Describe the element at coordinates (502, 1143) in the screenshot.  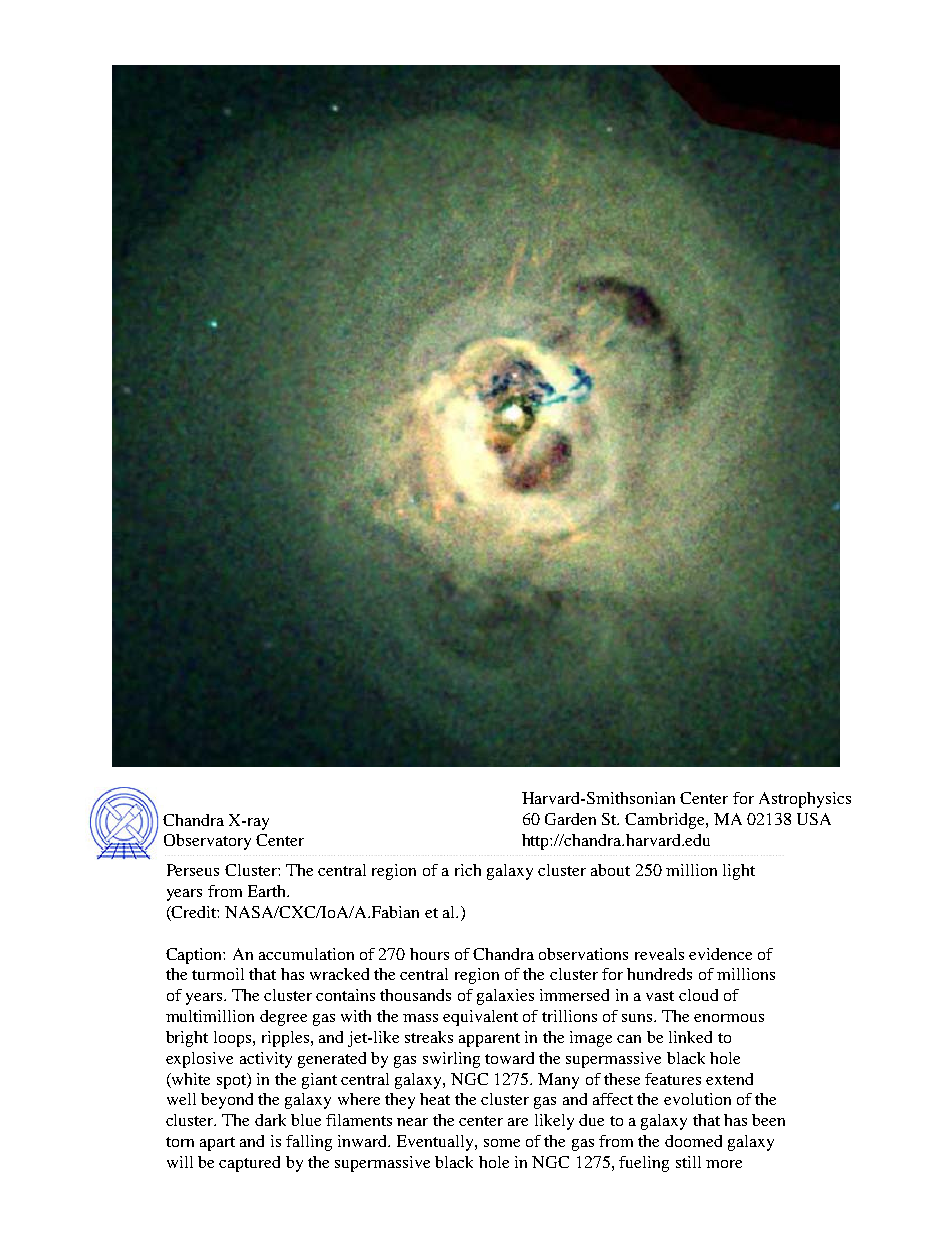
I see `some` at that location.
